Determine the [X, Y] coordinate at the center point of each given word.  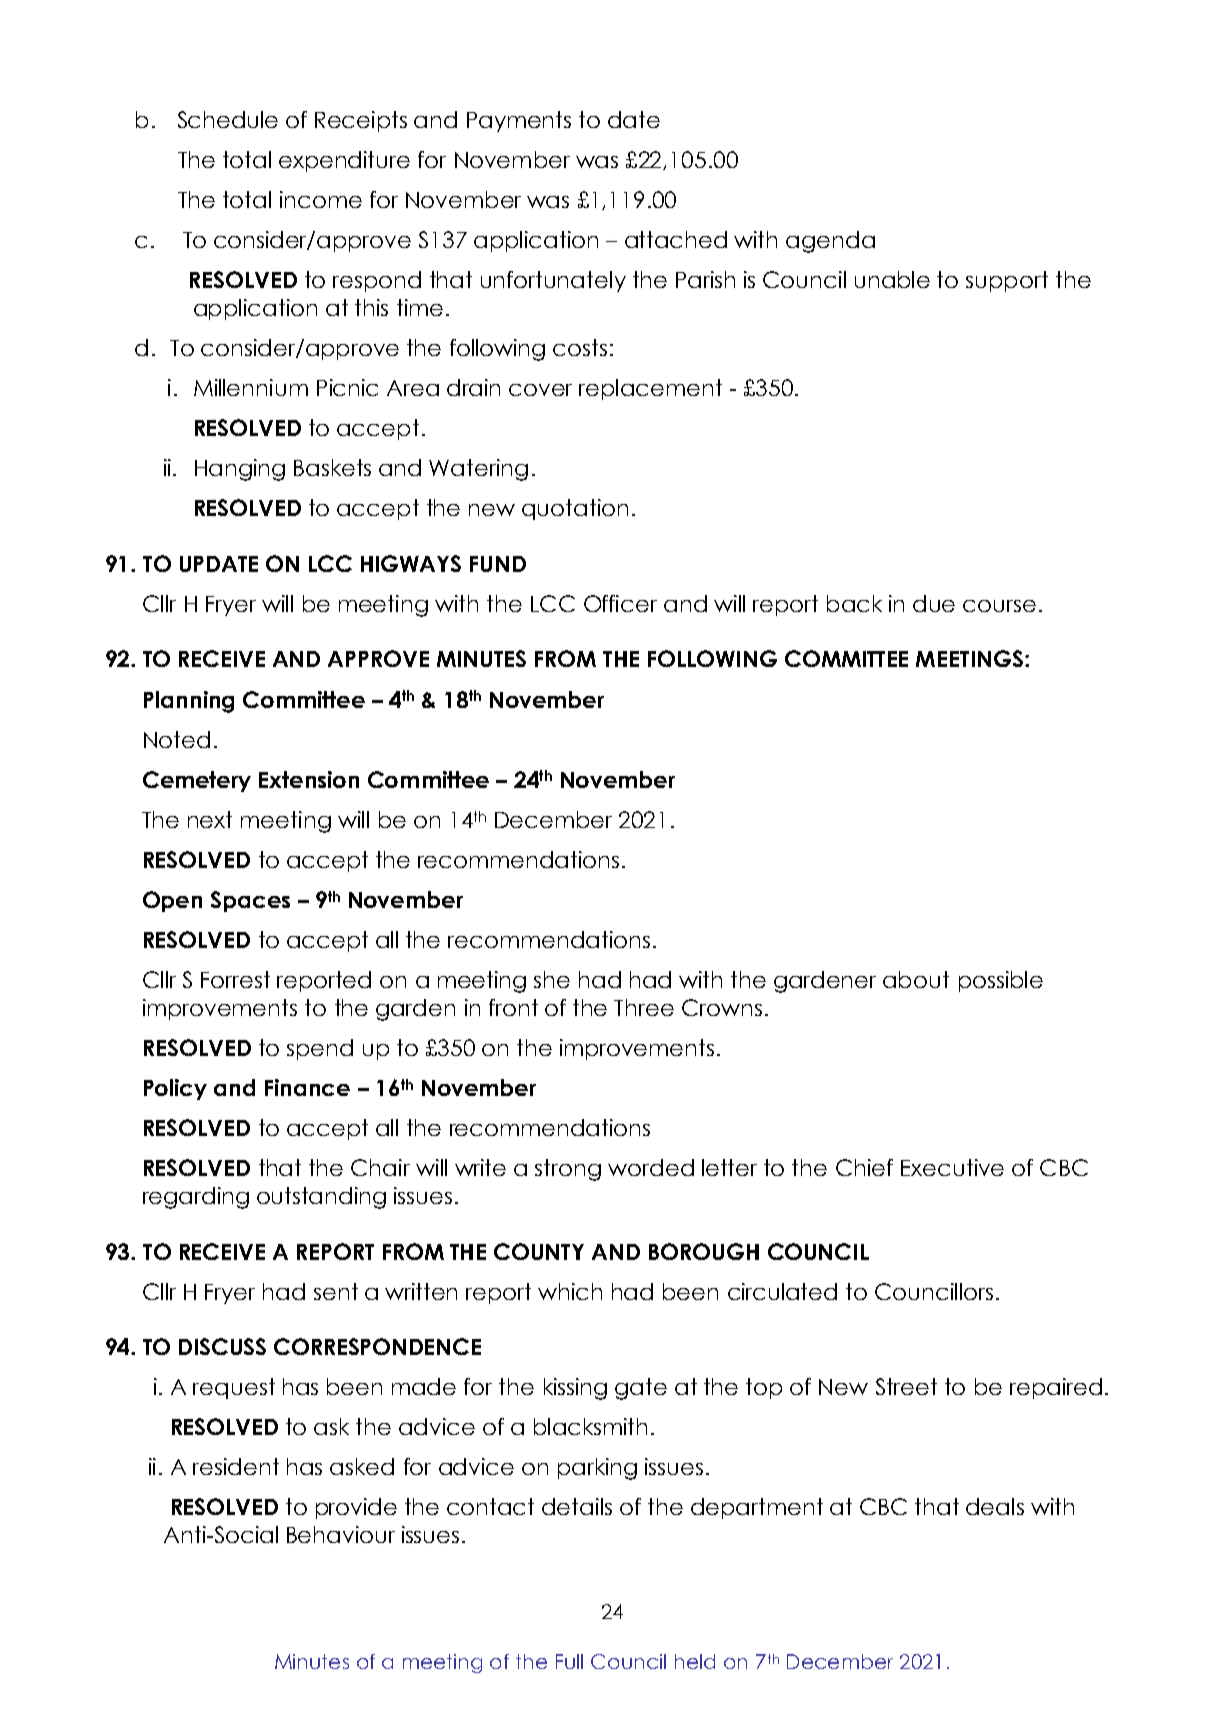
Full [569, 1661]
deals [995, 1506]
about [916, 979]
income [321, 199]
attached [676, 239]
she [552, 979]
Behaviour [341, 1534]
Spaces [250, 901]
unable [892, 279]
